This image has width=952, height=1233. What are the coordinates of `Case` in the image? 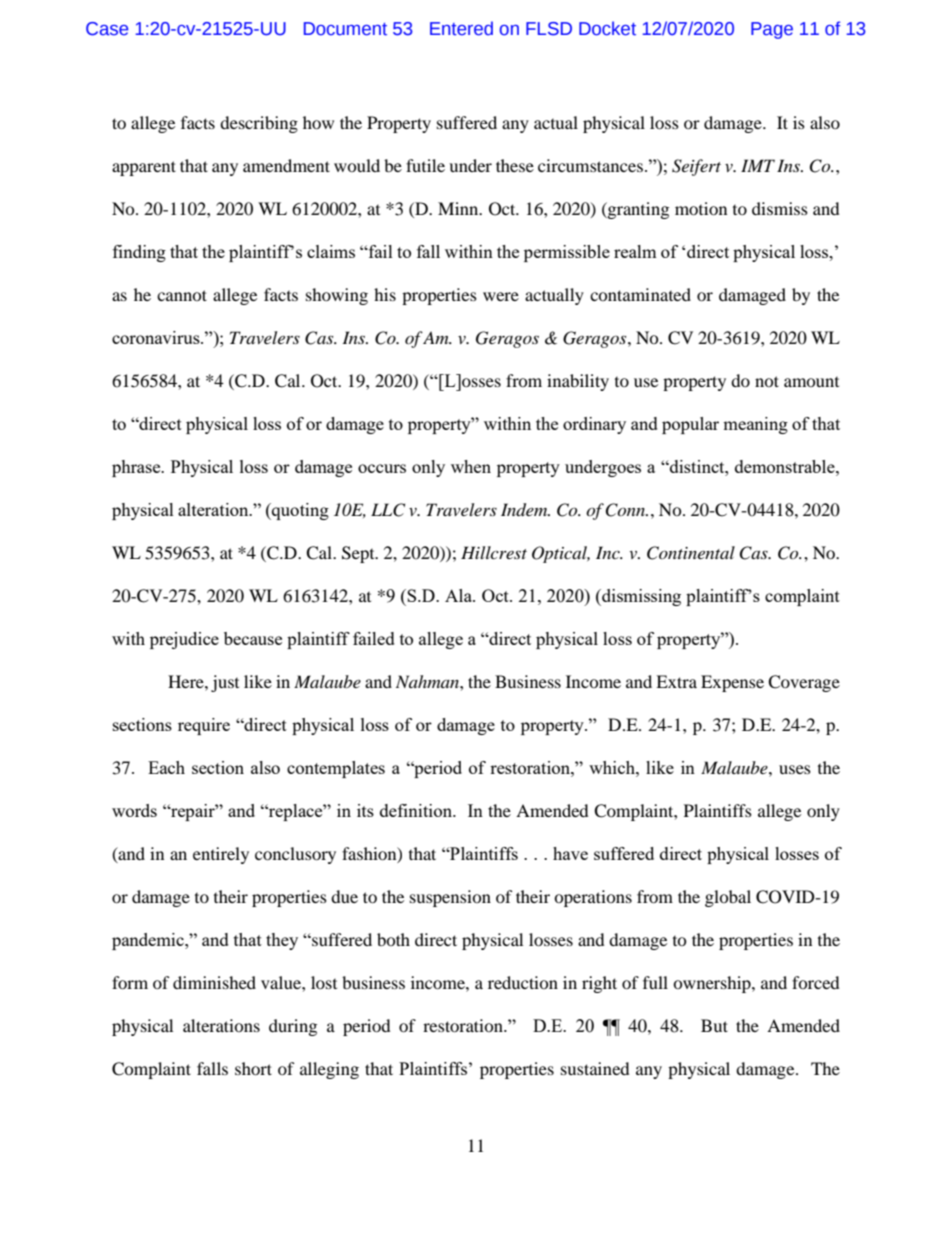 It's located at (107, 29).
